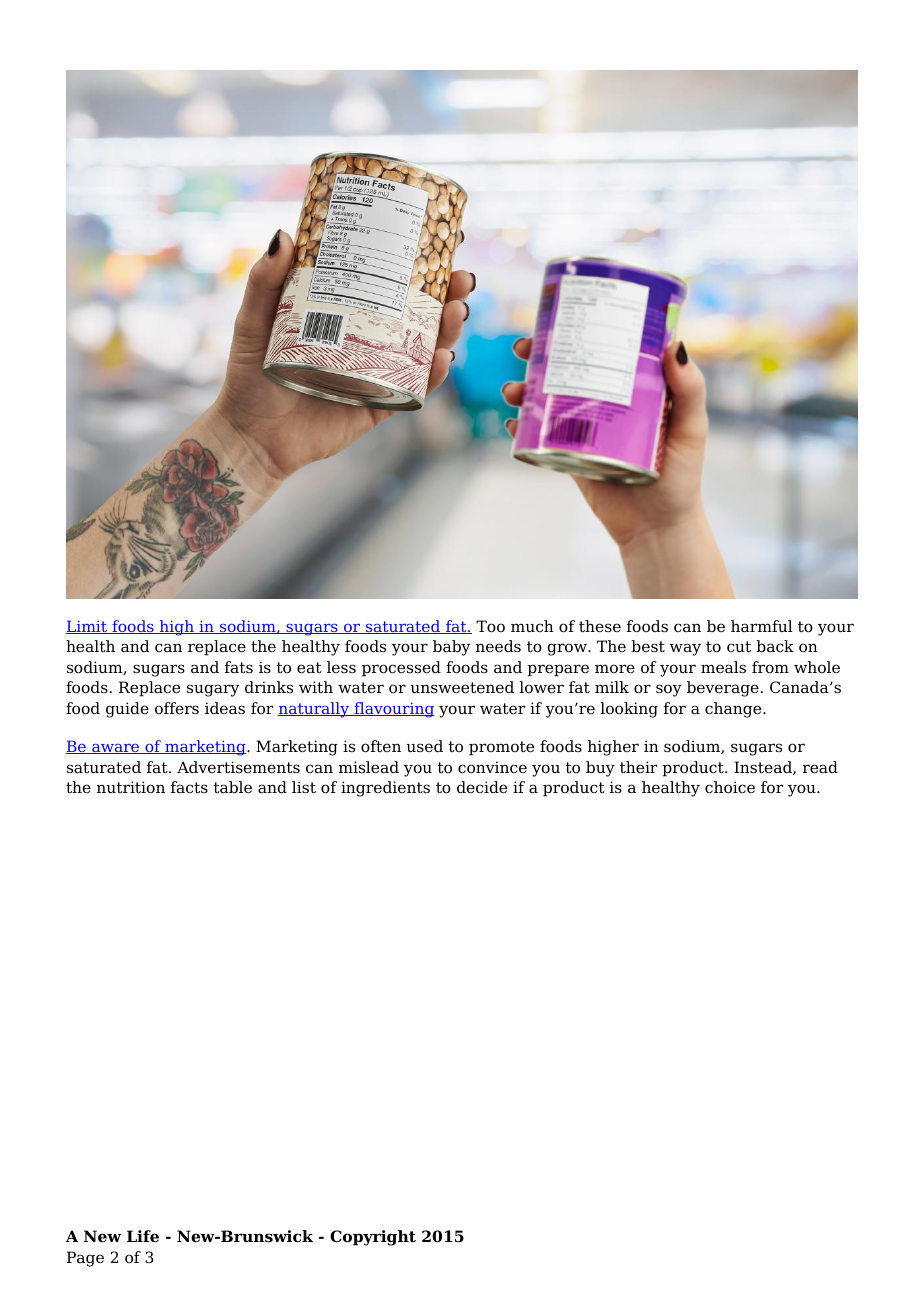 Image resolution: width=924 pixels, height=1308 pixels. I want to click on Page, so click(85, 1259).
